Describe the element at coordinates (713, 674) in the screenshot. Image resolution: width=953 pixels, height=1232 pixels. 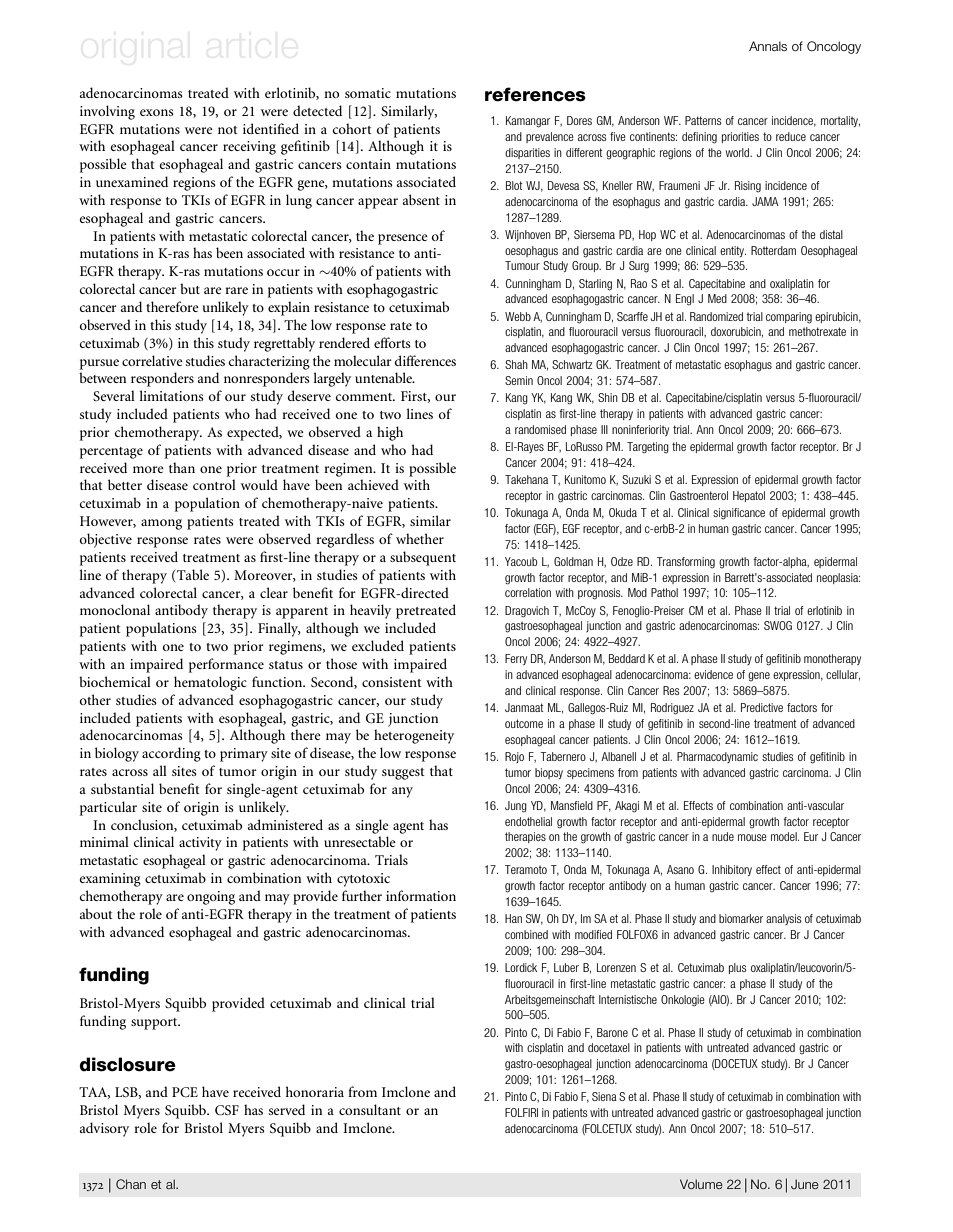
I see `evidence` at that location.
